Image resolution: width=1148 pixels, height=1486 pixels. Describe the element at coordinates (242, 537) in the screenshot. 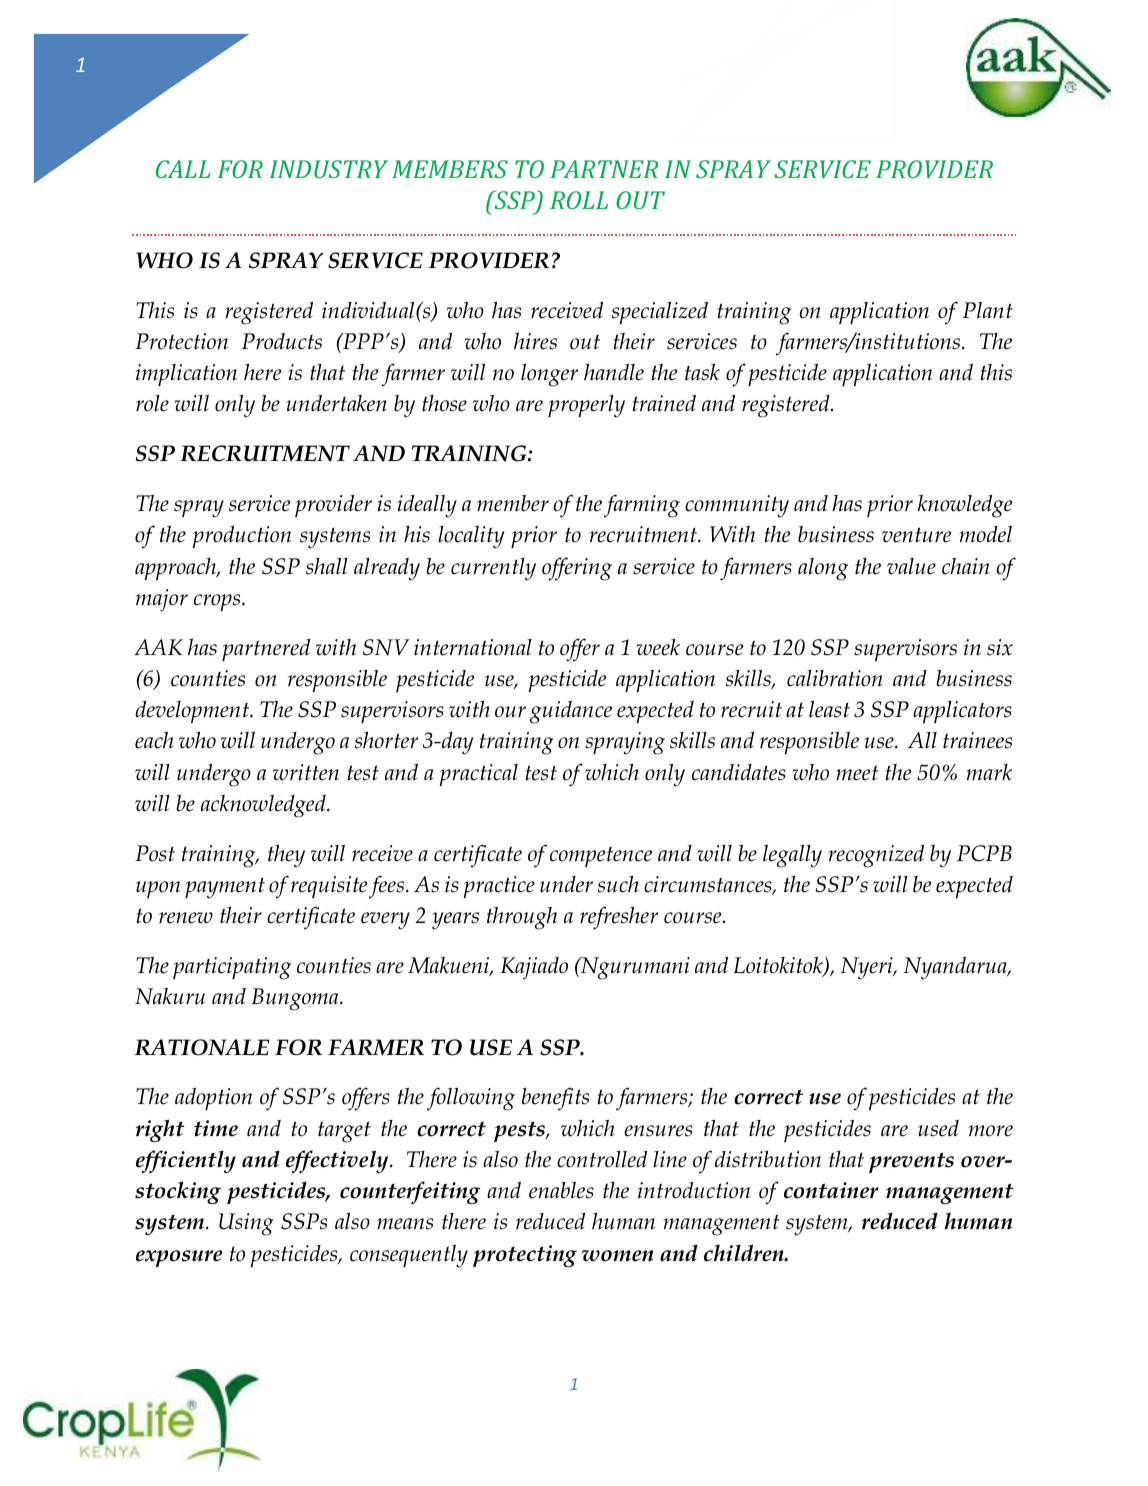

I see `production` at that location.
